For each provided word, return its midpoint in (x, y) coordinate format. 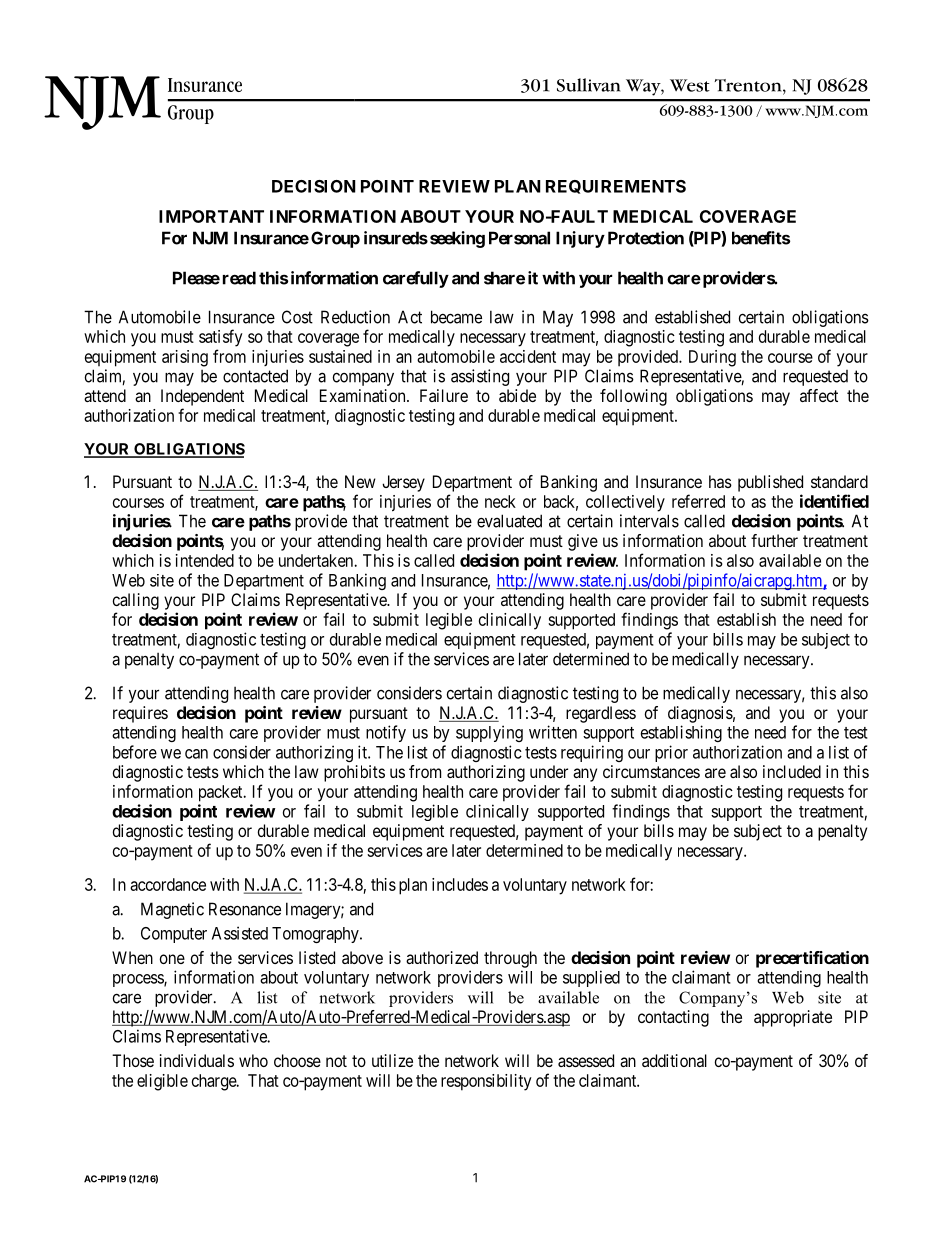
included (792, 771)
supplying (489, 733)
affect (819, 395)
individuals (197, 1060)
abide (517, 395)
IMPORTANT (211, 216)
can (196, 754)
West (690, 85)
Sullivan (588, 85)
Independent (202, 397)
